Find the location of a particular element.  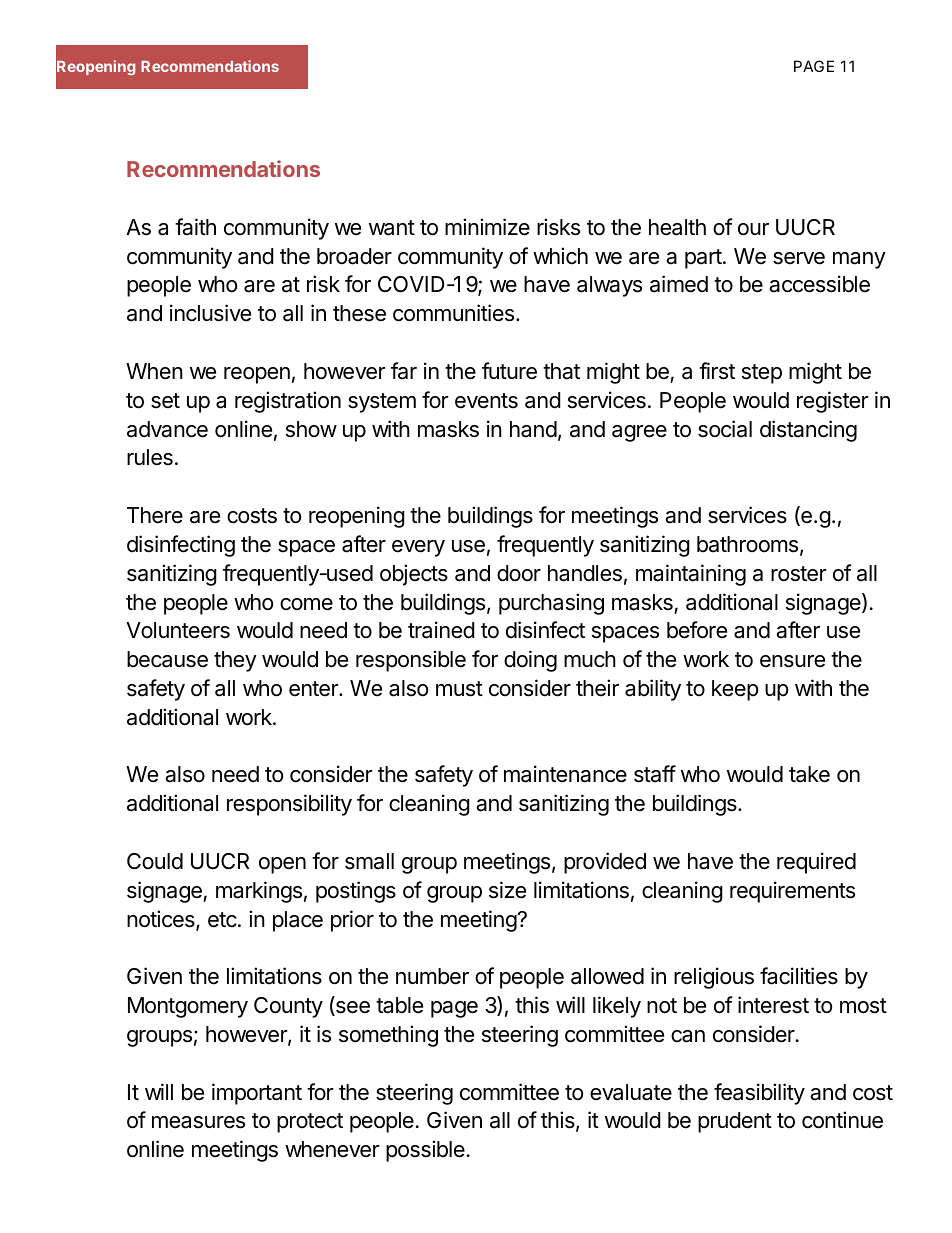

faith is located at coordinates (195, 227).
